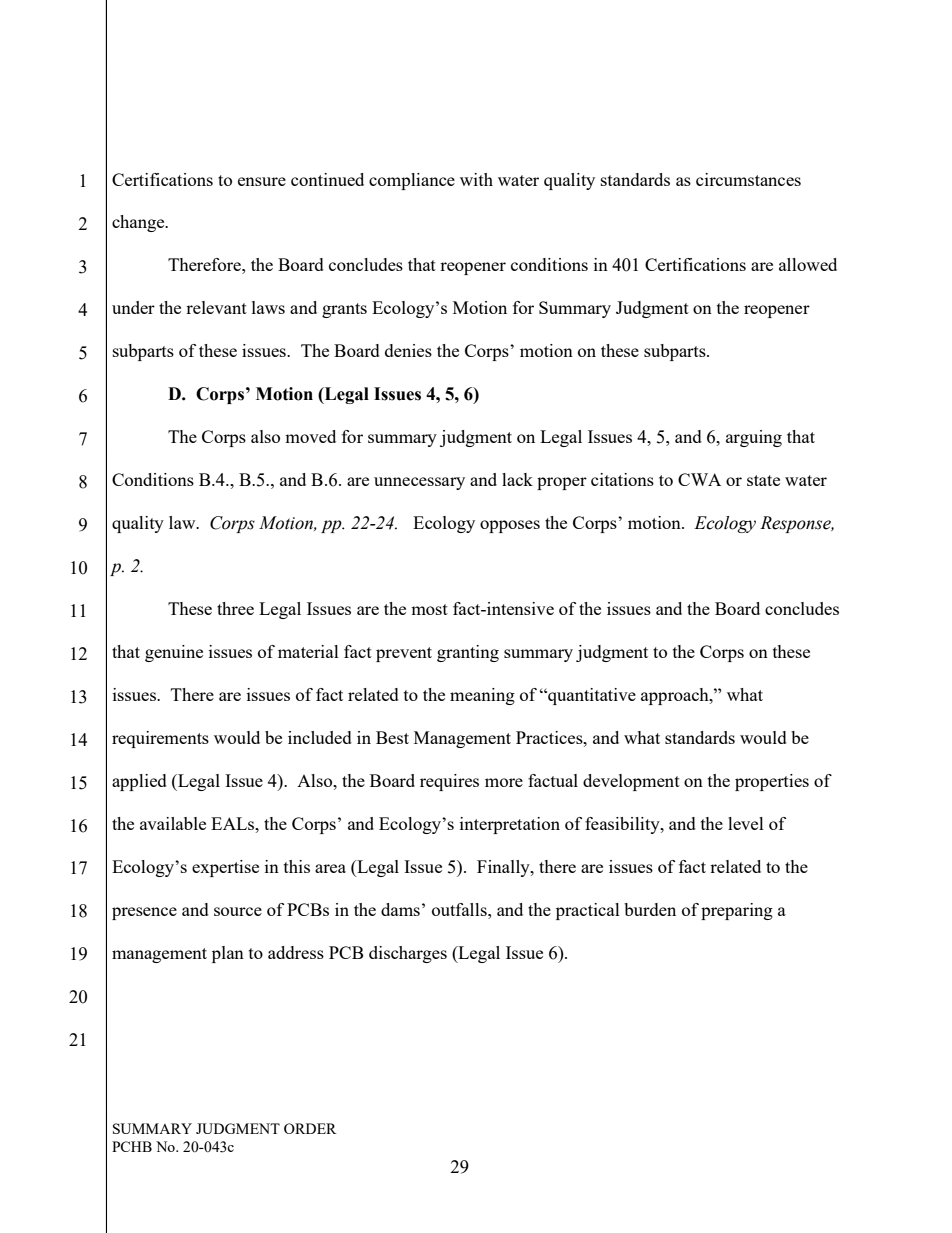 Image resolution: width=952 pixels, height=1233 pixels. I want to click on genuine, so click(174, 653).
